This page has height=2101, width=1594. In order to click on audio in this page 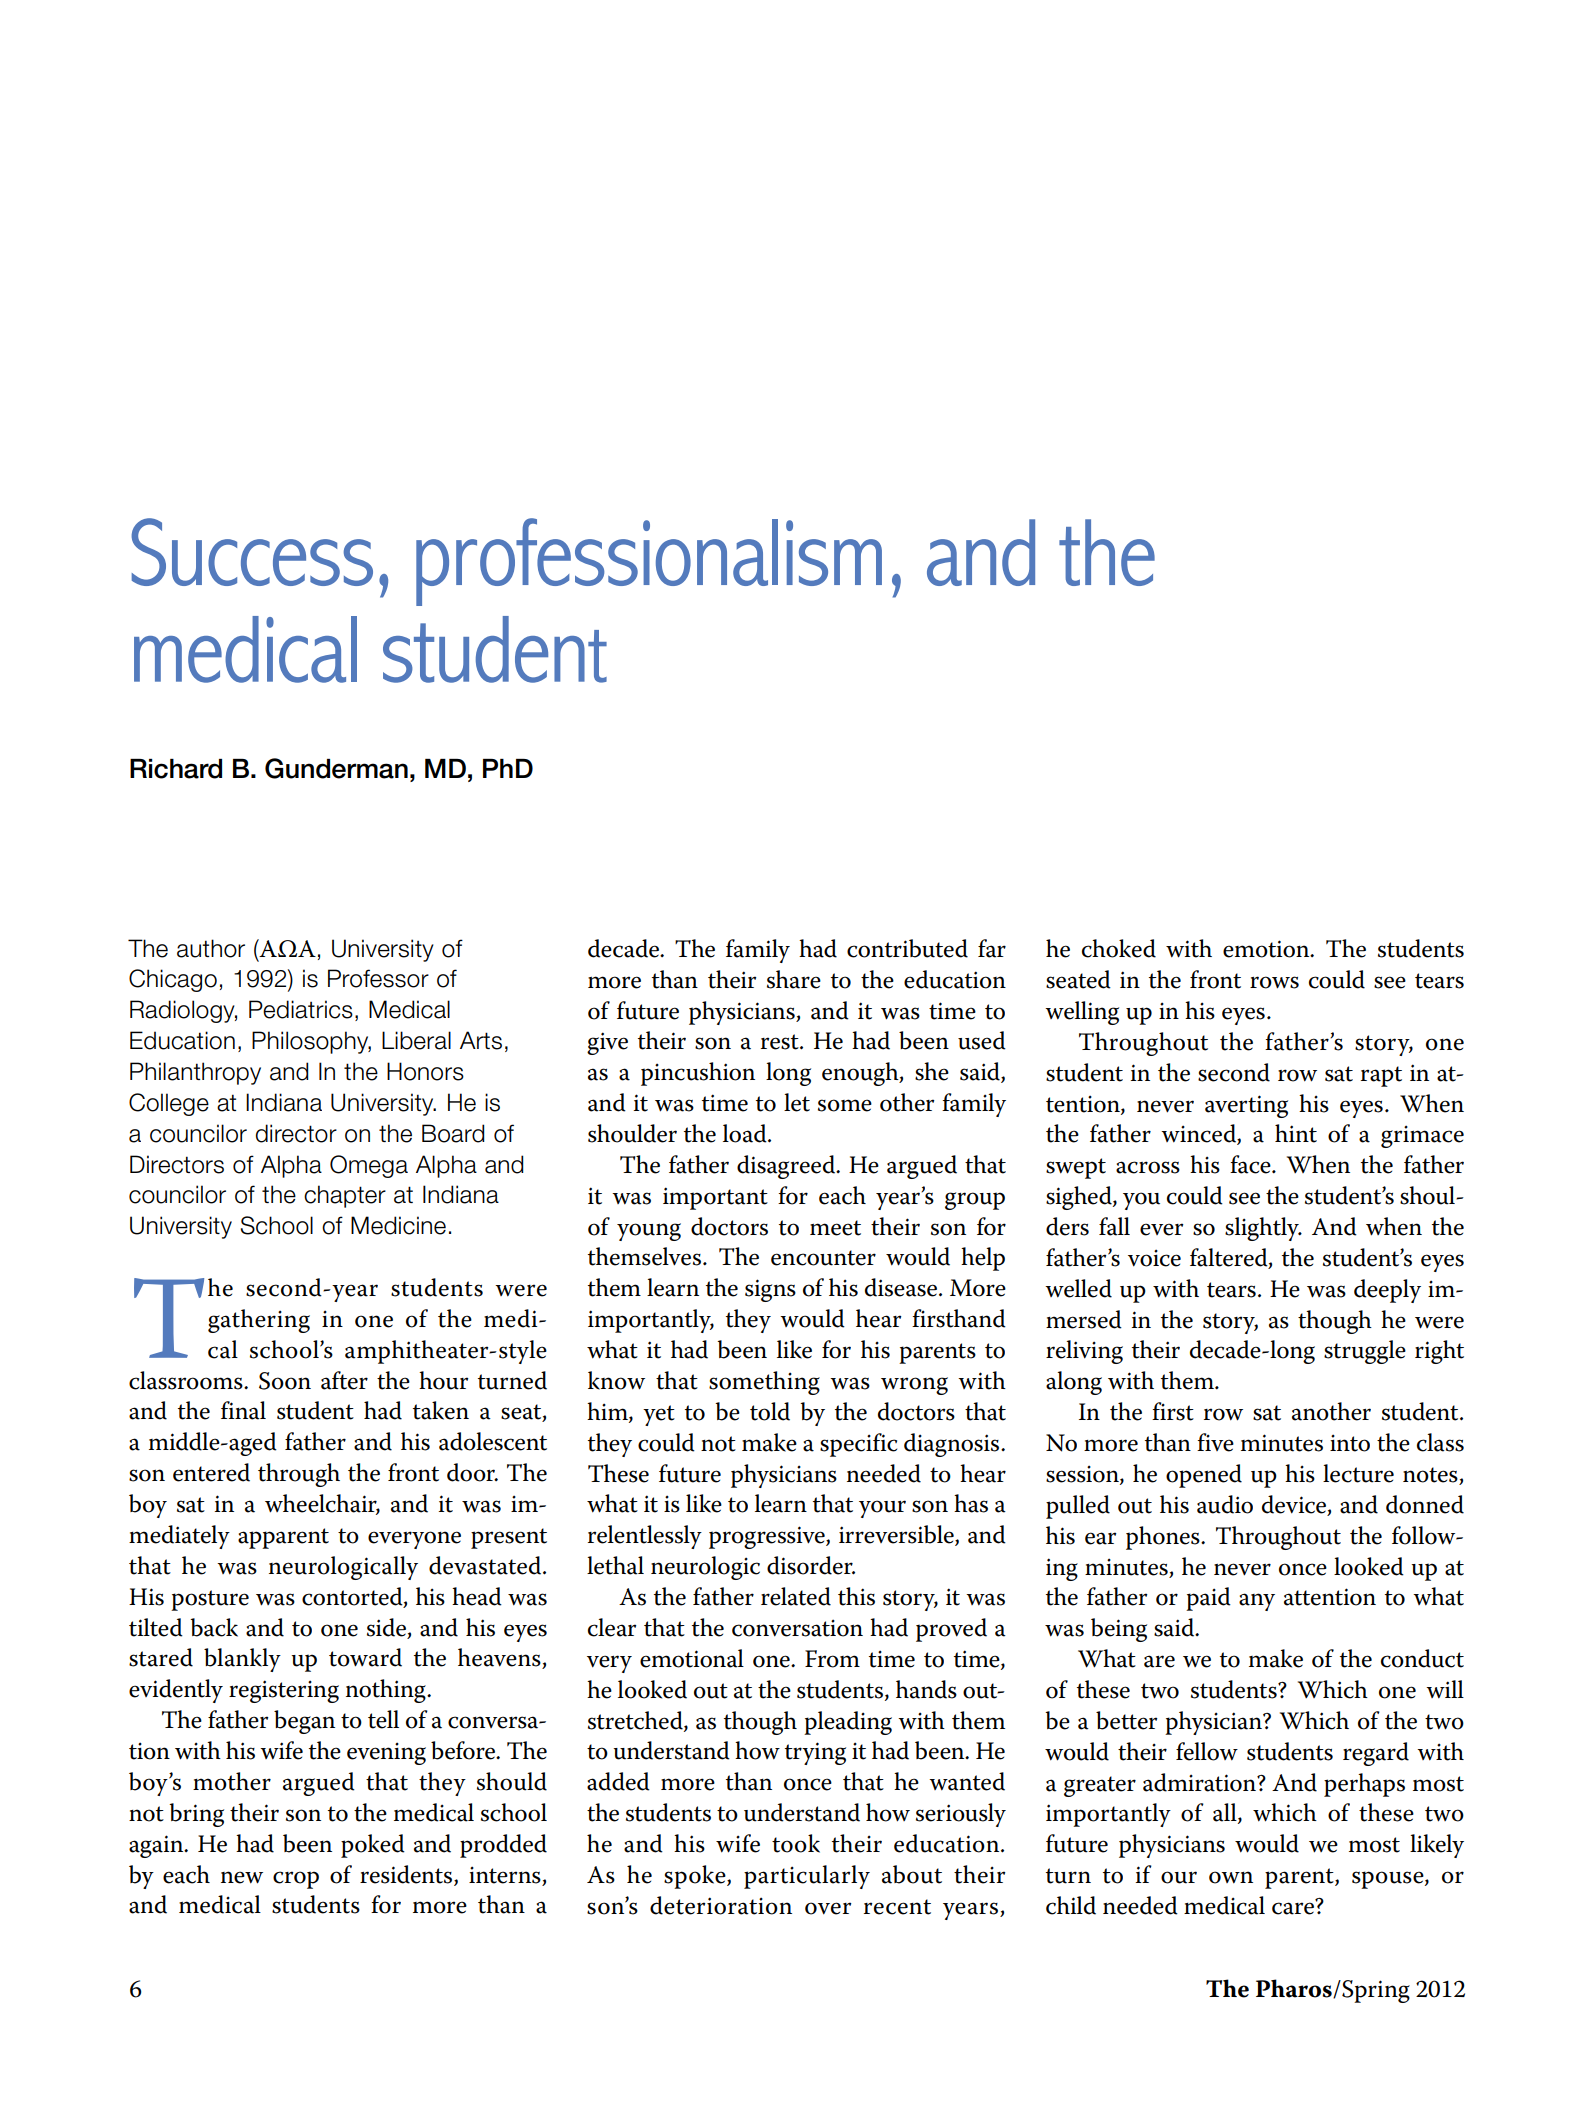, I will do `click(1225, 1504)`.
